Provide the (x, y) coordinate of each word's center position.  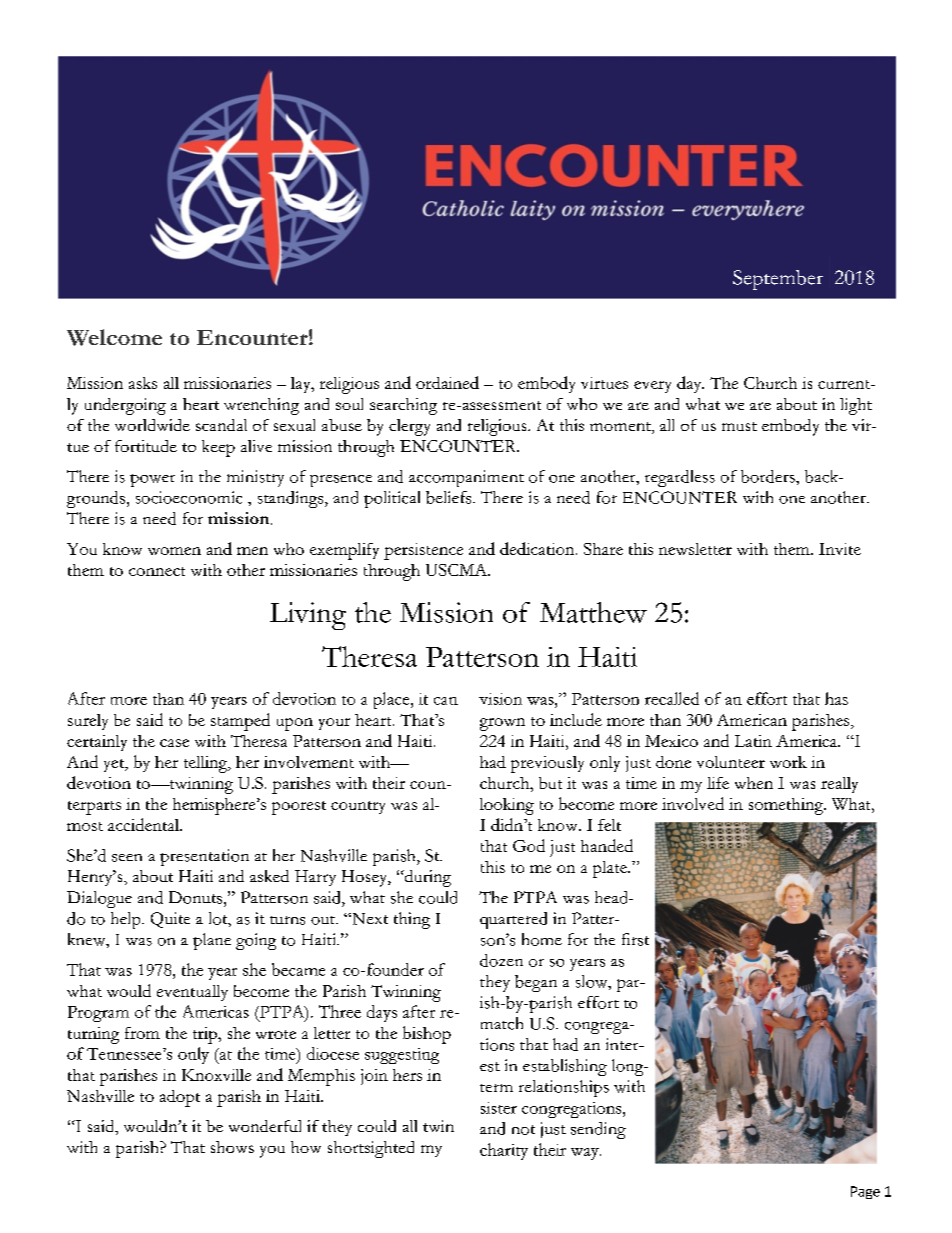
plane (212, 941)
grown (502, 724)
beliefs (450, 497)
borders (769, 476)
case (174, 743)
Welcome (114, 337)
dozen (501, 960)
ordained (447, 382)
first (635, 939)
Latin (753, 741)
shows (232, 1147)
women (174, 551)
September (778, 280)
